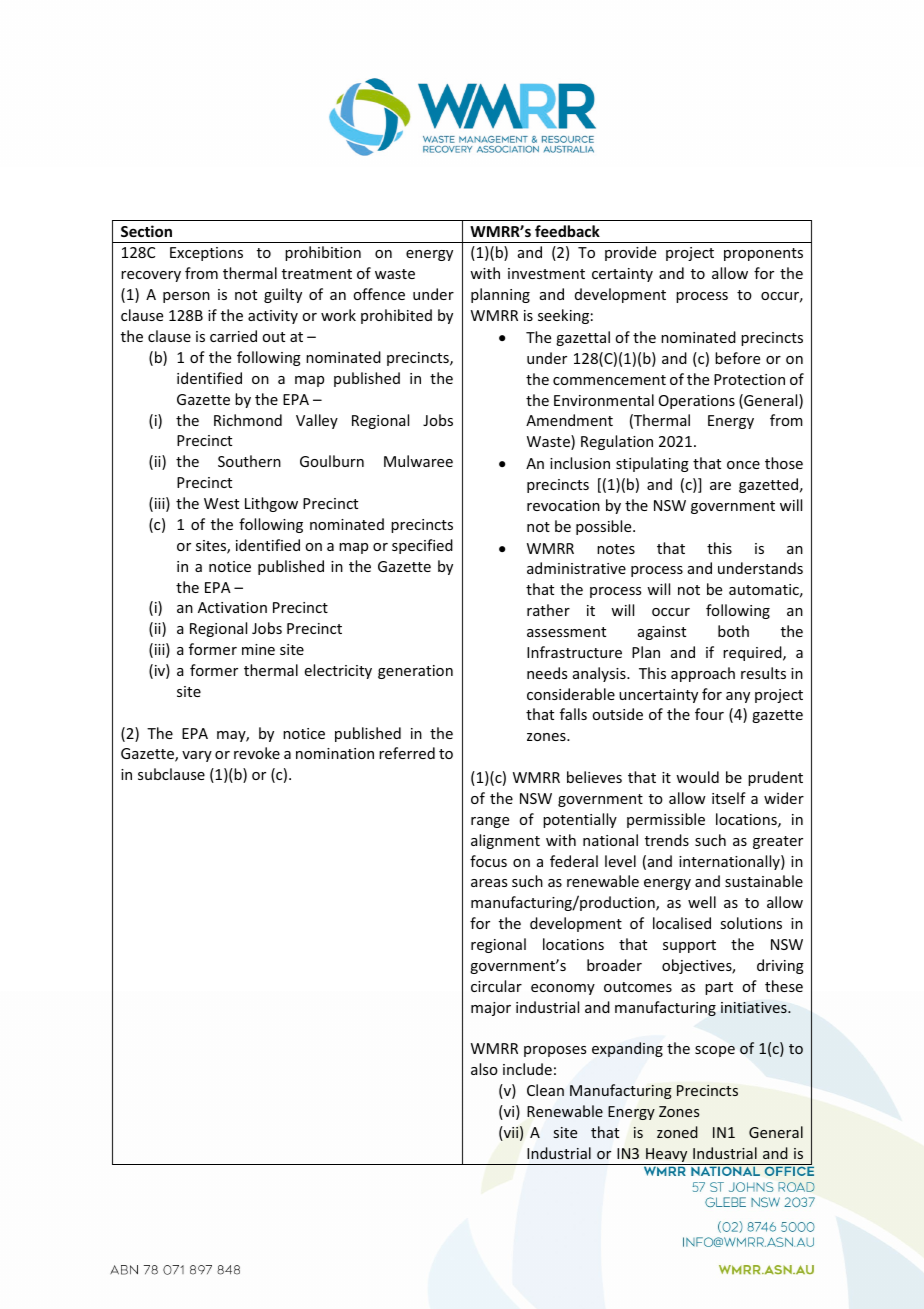 This page has width=924, height=1309. Describe the element at coordinates (206, 254) in the page. I see `Exceptions` at that location.
